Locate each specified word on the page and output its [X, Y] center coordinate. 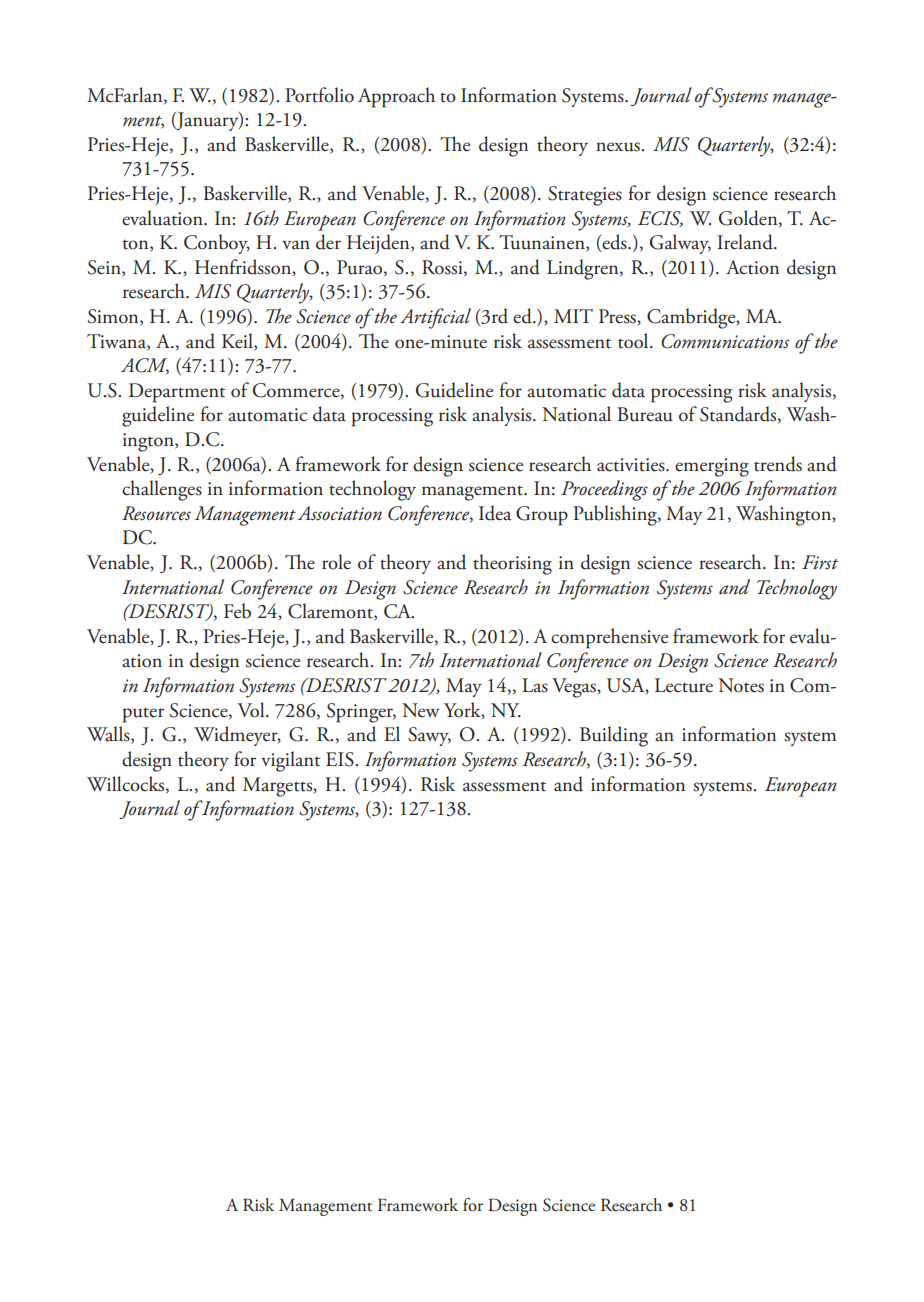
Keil [238, 341]
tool [634, 341]
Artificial [435, 318]
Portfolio [319, 95]
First [820, 562]
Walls [109, 735]
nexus [619, 147]
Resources [156, 513]
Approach [396, 97]
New [421, 710]
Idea [495, 513]
